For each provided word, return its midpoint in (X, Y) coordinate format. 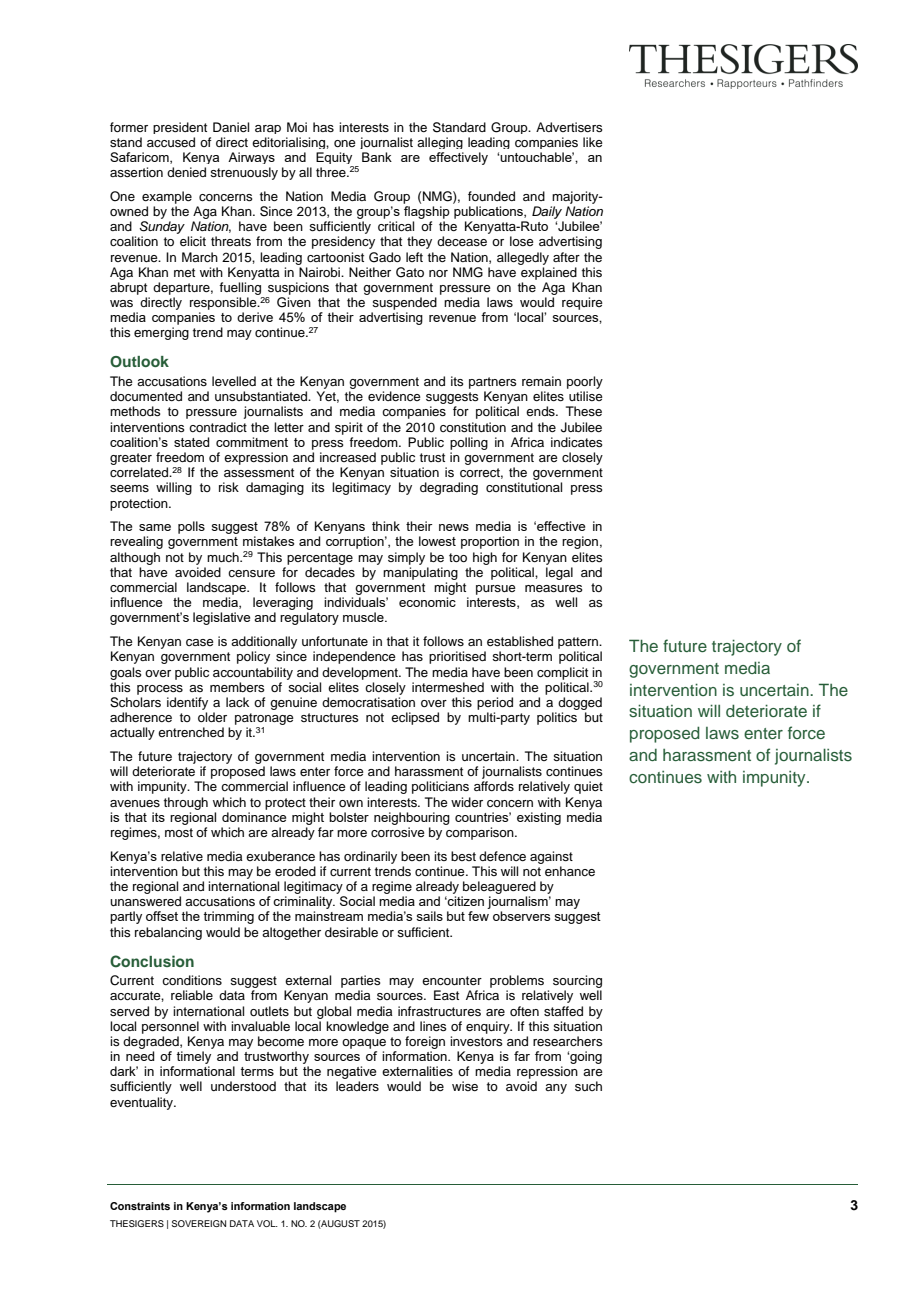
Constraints (140, 1206)
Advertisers (569, 127)
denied (186, 172)
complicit (562, 673)
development (361, 673)
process (160, 690)
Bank (377, 157)
